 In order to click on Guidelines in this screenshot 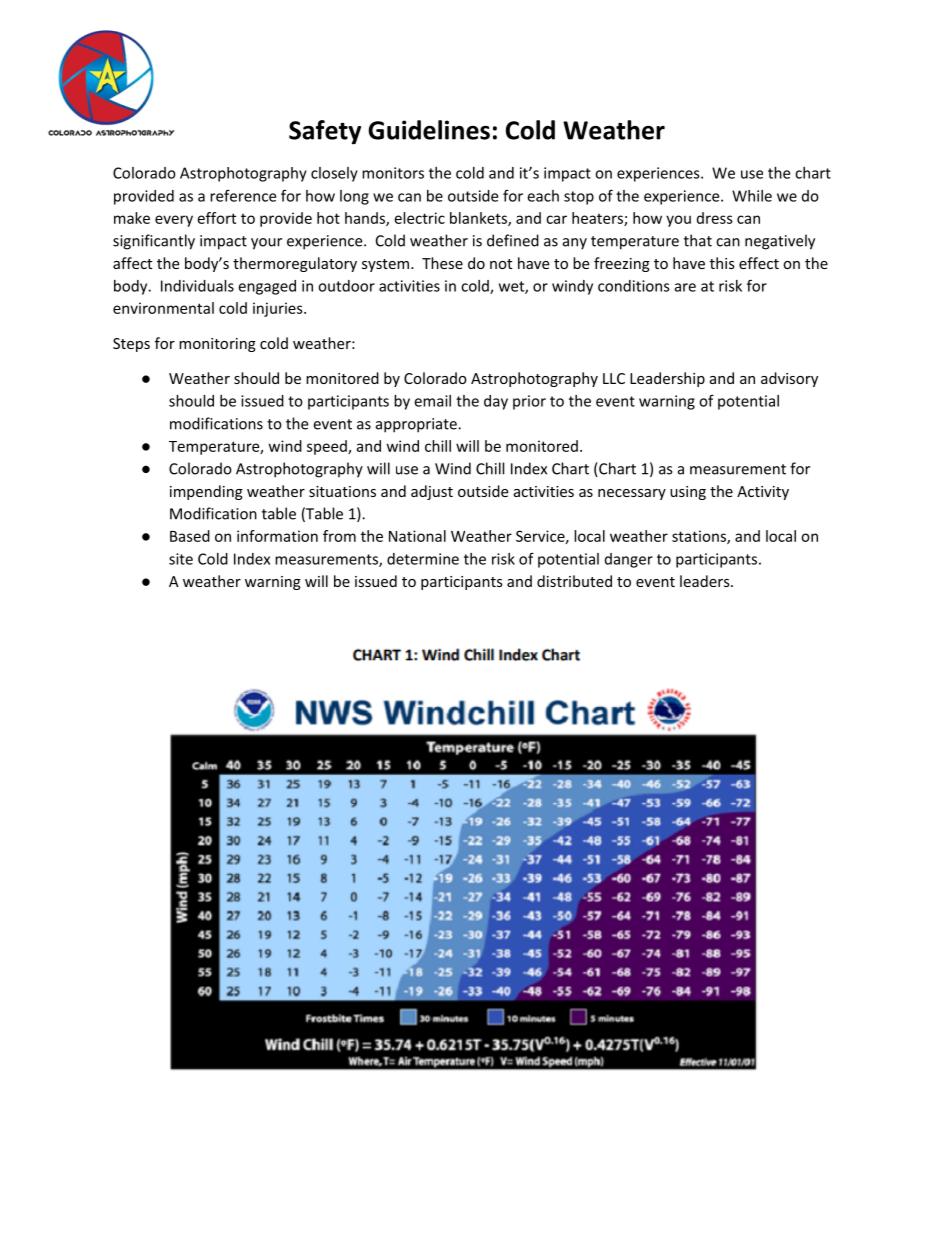, I will do `click(429, 130)`.
